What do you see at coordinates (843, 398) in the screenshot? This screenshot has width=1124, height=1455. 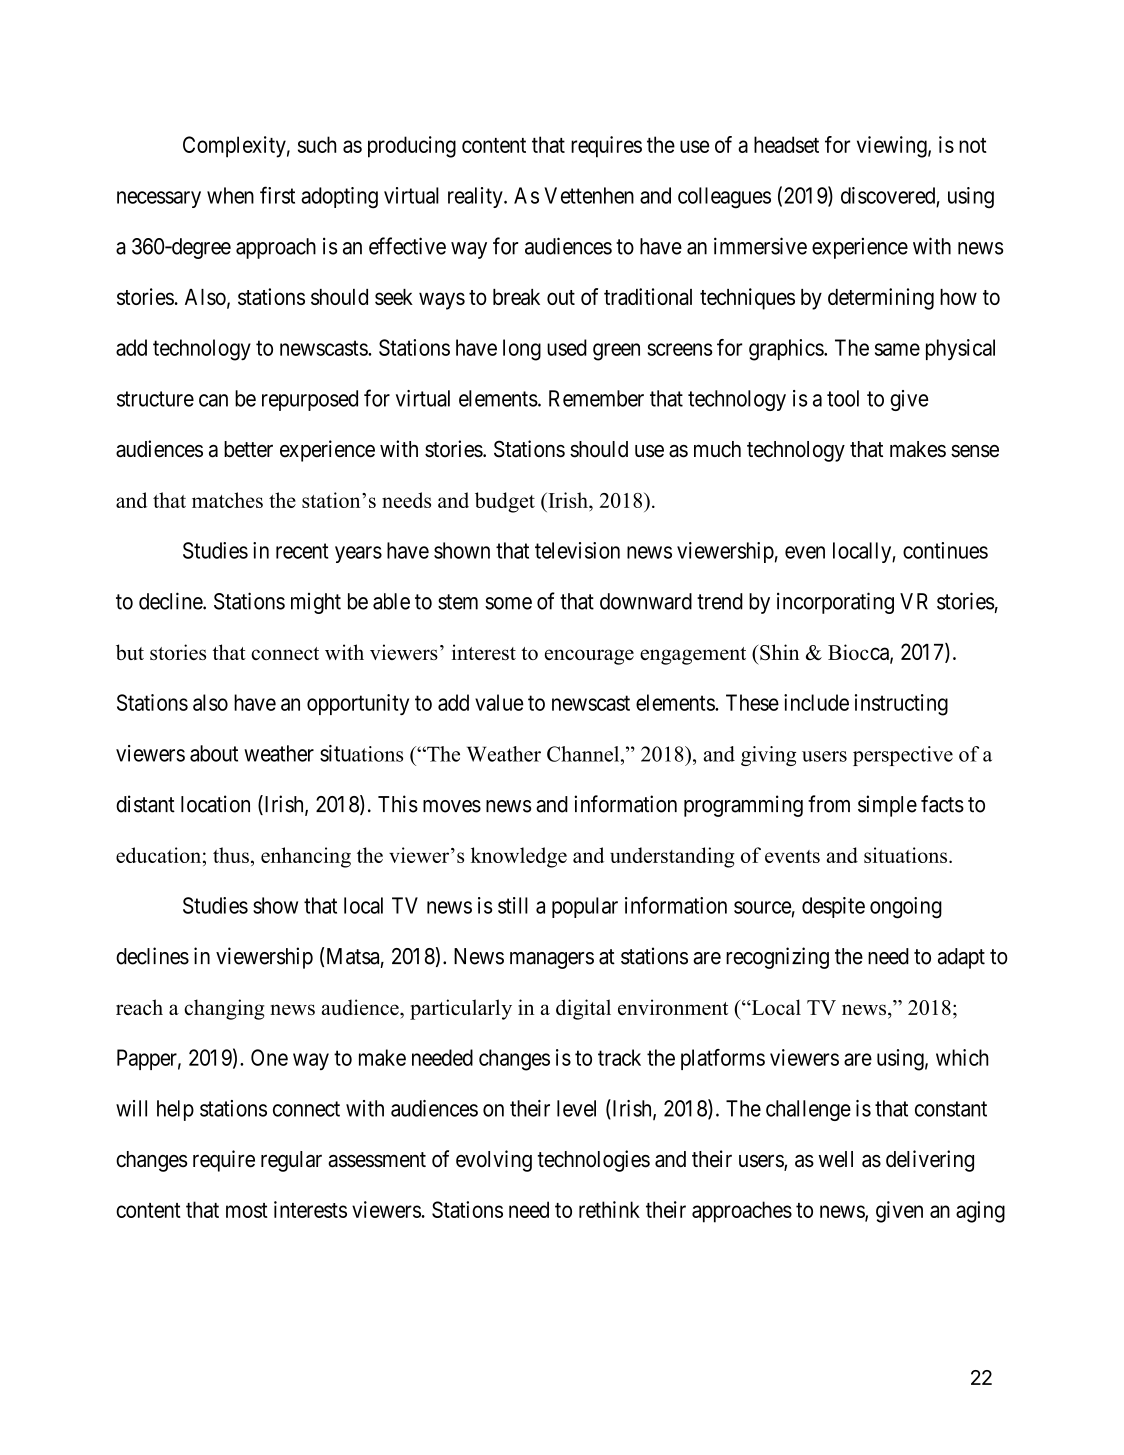 I see `tool` at bounding box center [843, 398].
